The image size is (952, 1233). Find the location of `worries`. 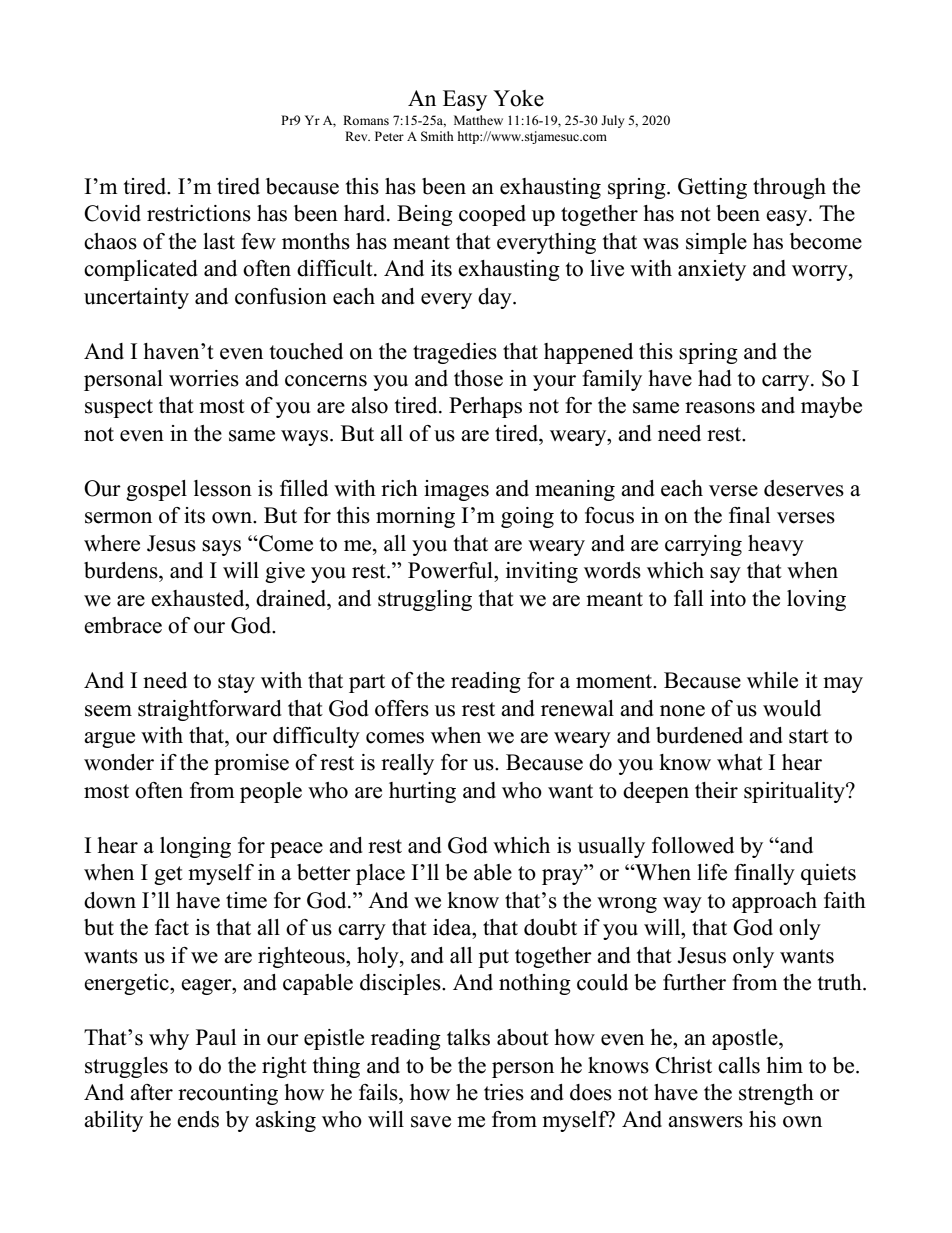

worries is located at coordinates (204, 378).
